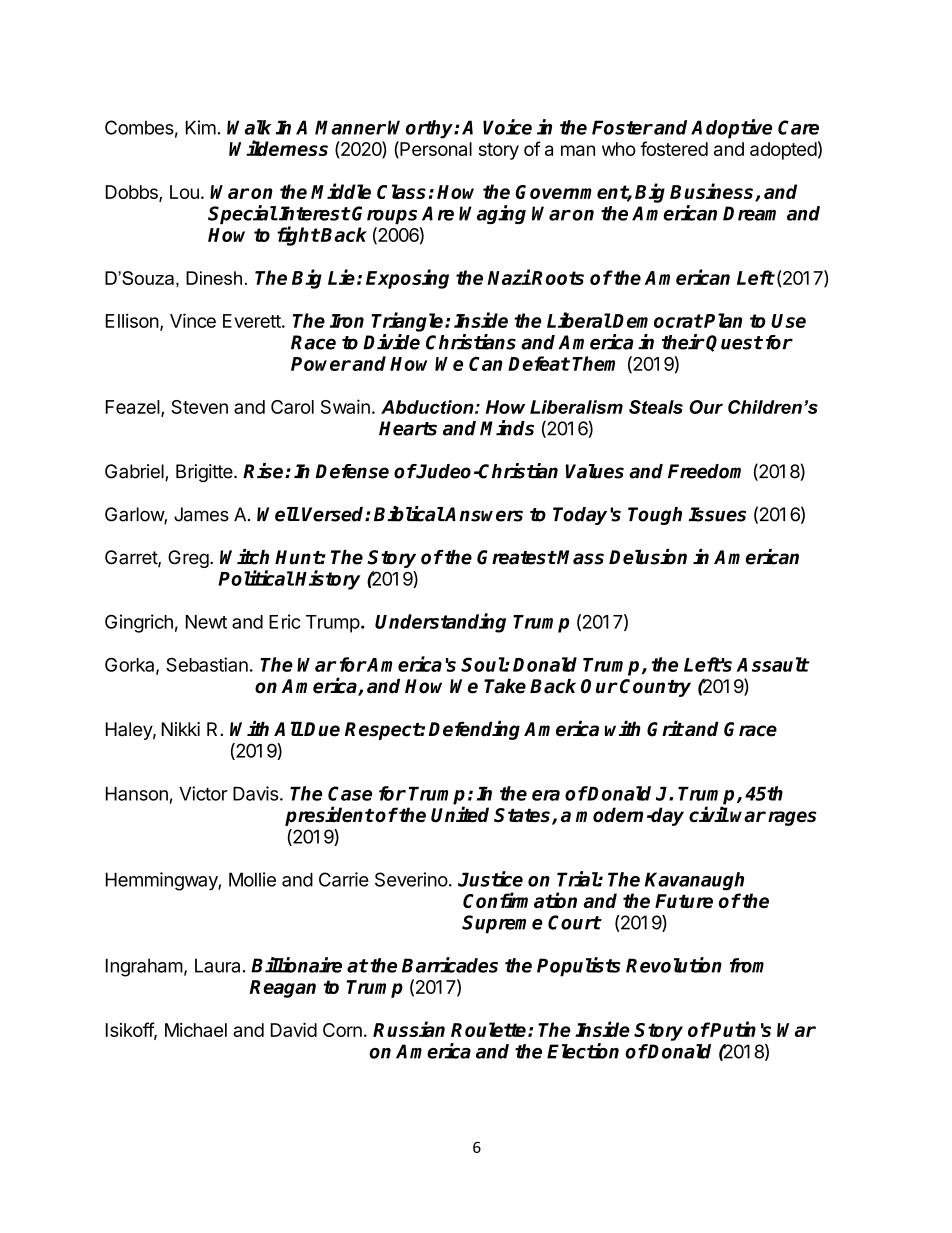 This screenshot has height=1233, width=952. I want to click on Russian, so click(409, 1029).
